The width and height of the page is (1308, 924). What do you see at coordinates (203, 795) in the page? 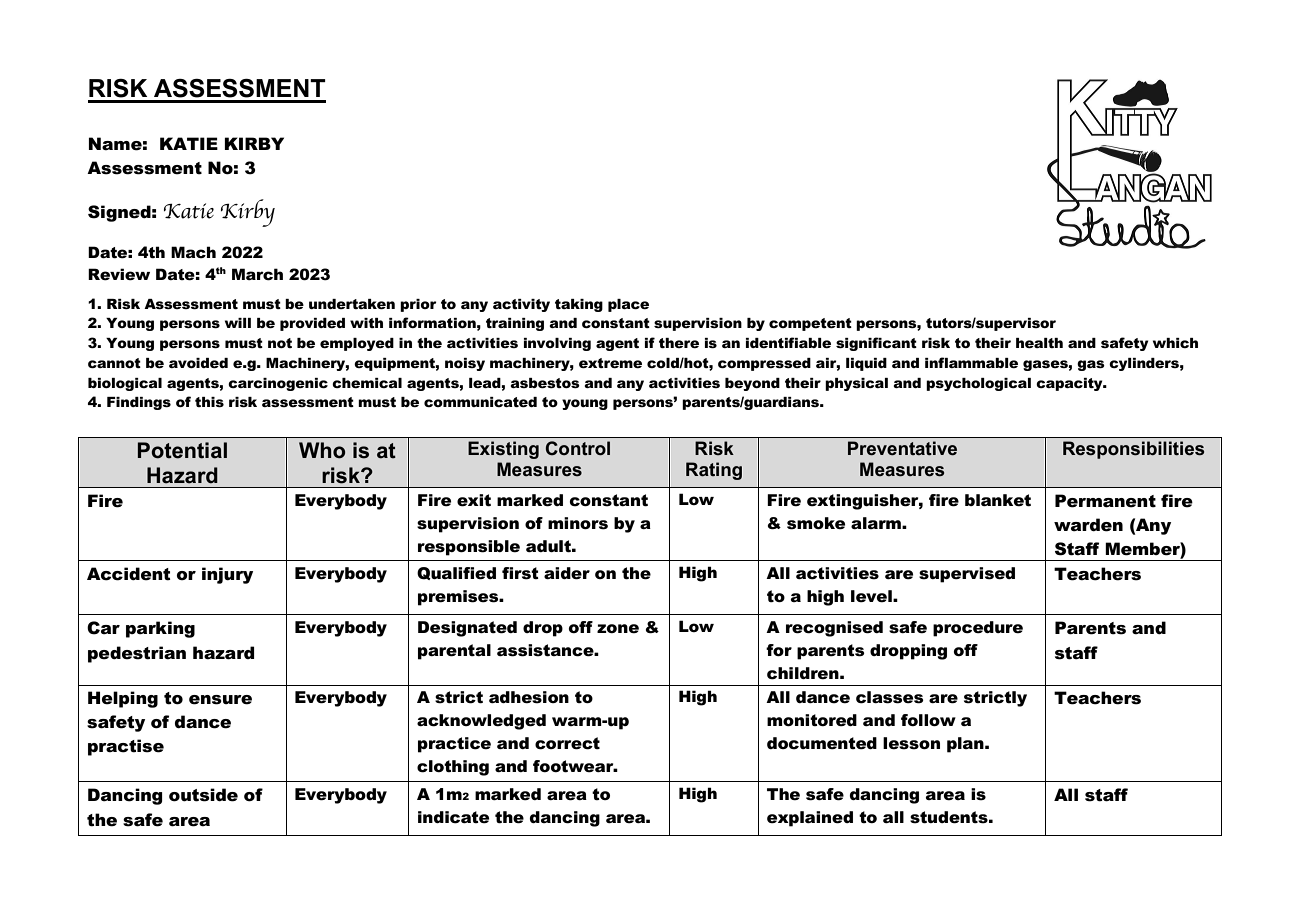
I see `outside` at bounding box center [203, 795].
